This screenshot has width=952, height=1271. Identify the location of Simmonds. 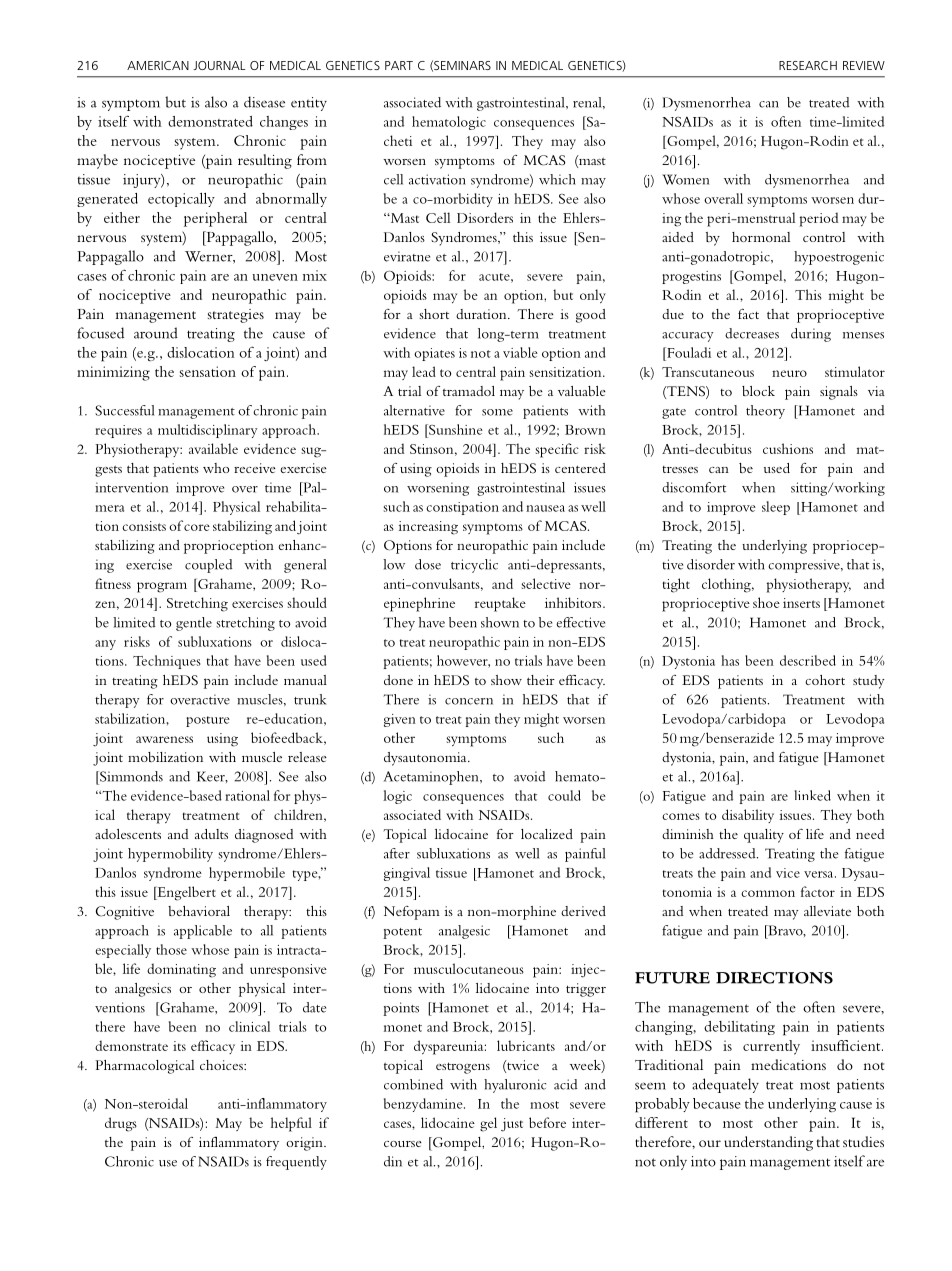
(130, 776).
